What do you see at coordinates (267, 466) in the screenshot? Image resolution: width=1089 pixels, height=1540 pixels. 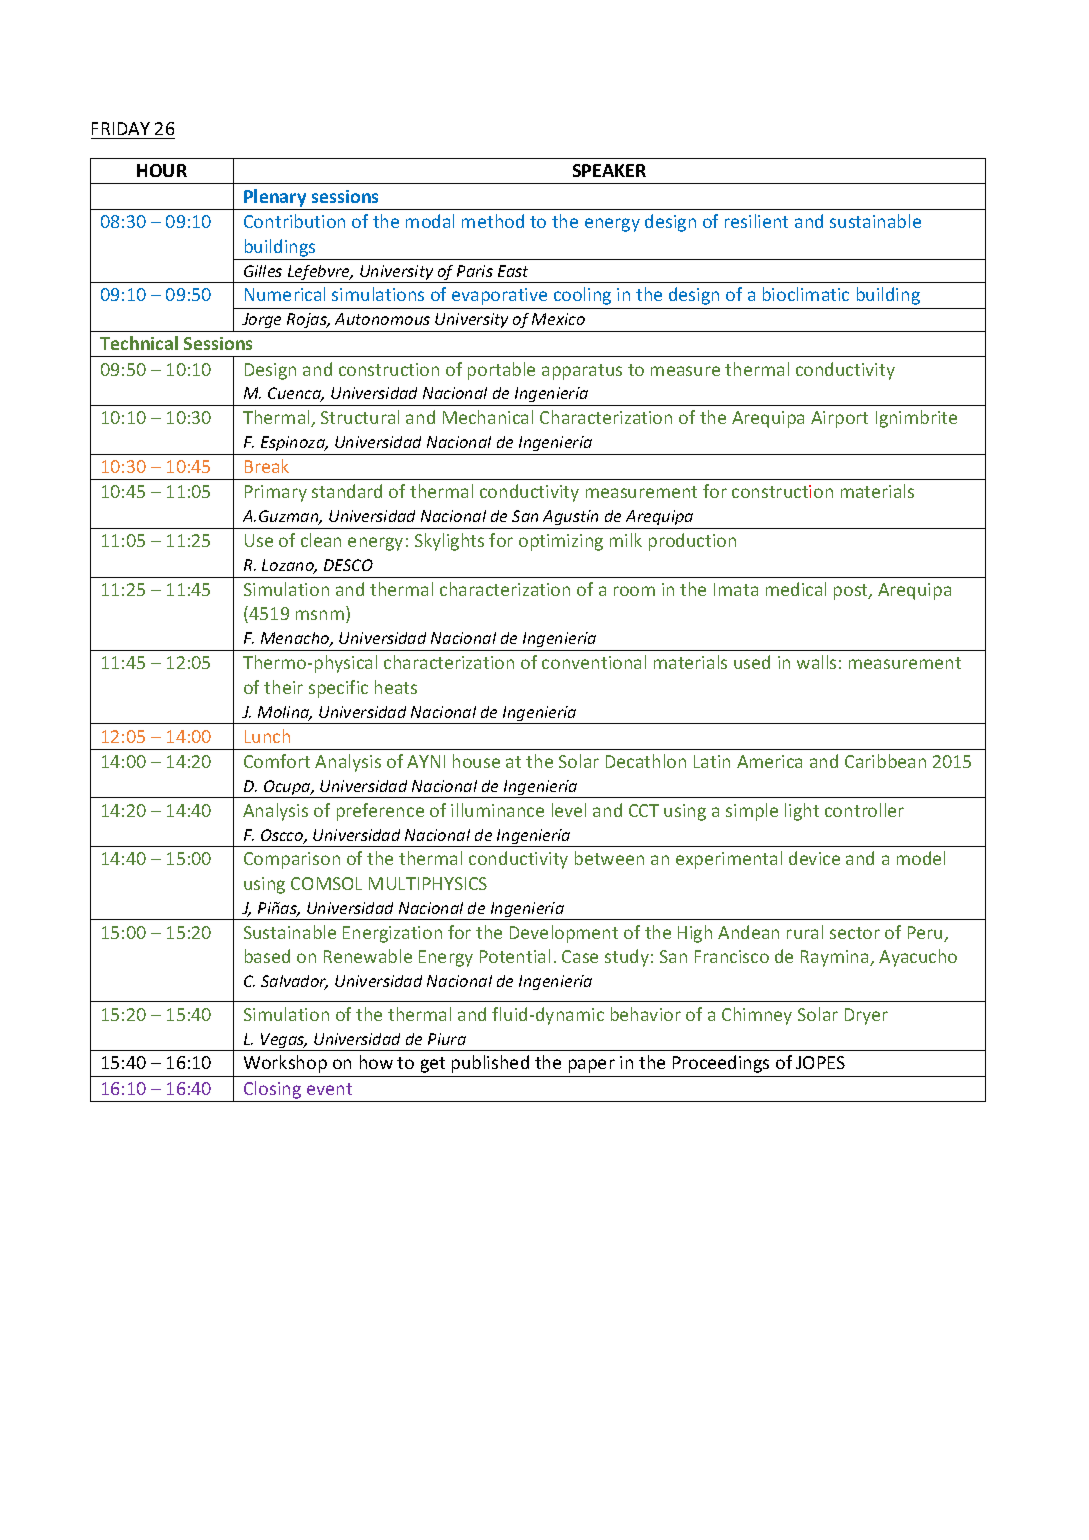 I see `Break` at bounding box center [267, 466].
